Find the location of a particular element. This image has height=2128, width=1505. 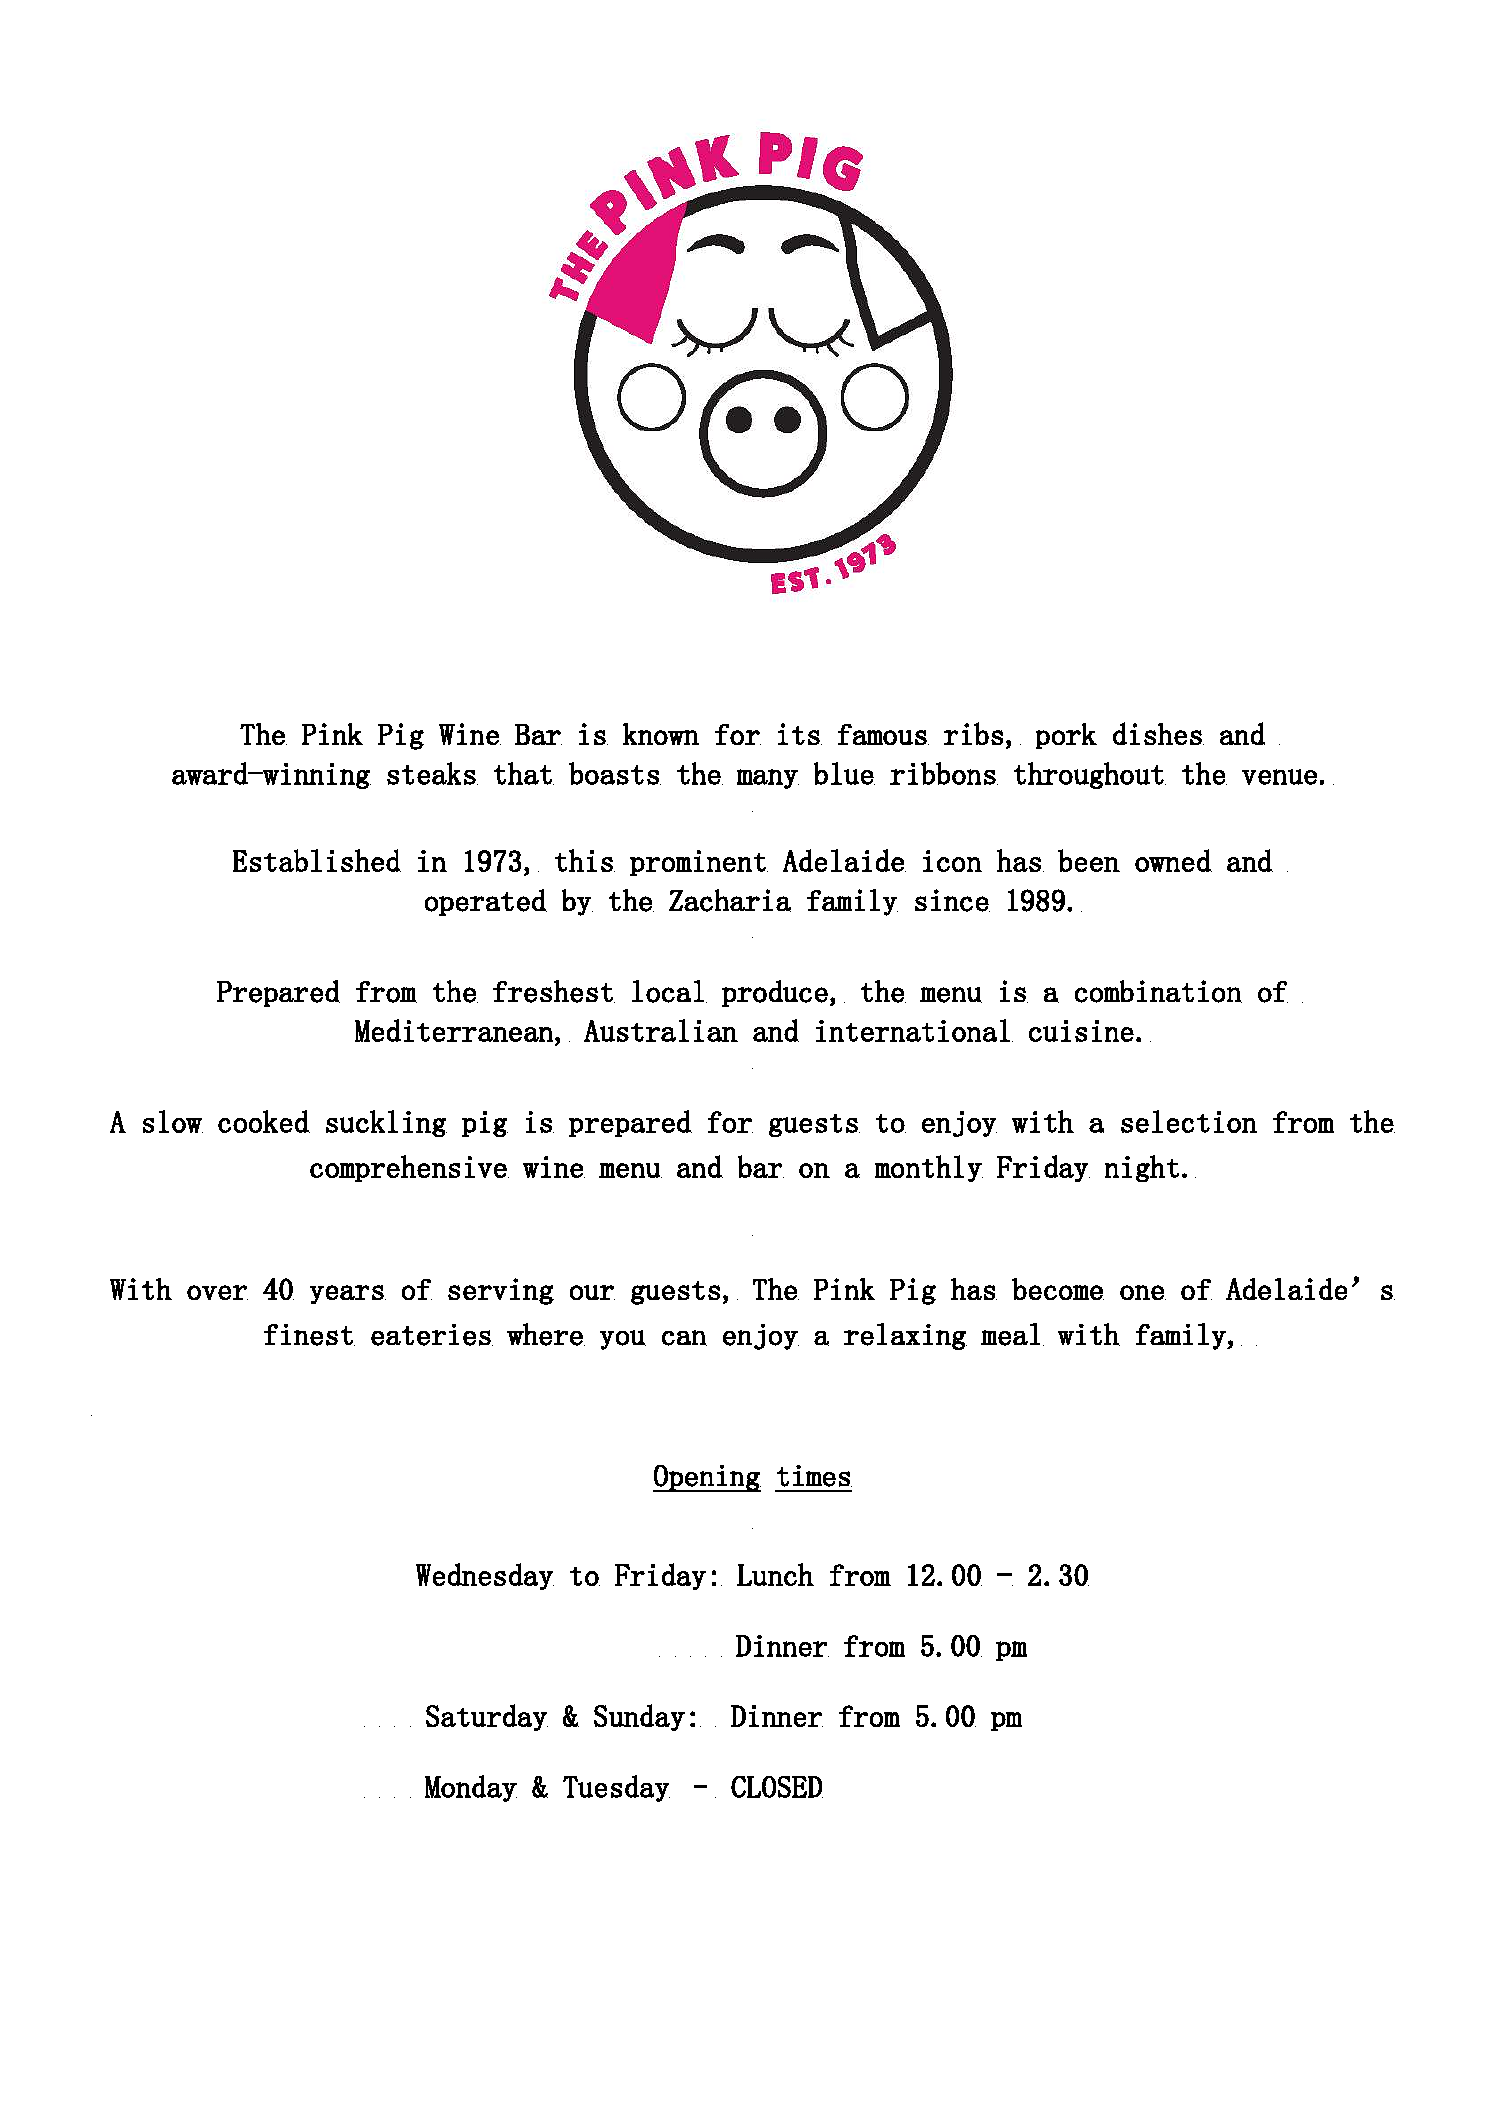

many is located at coordinates (768, 779).
